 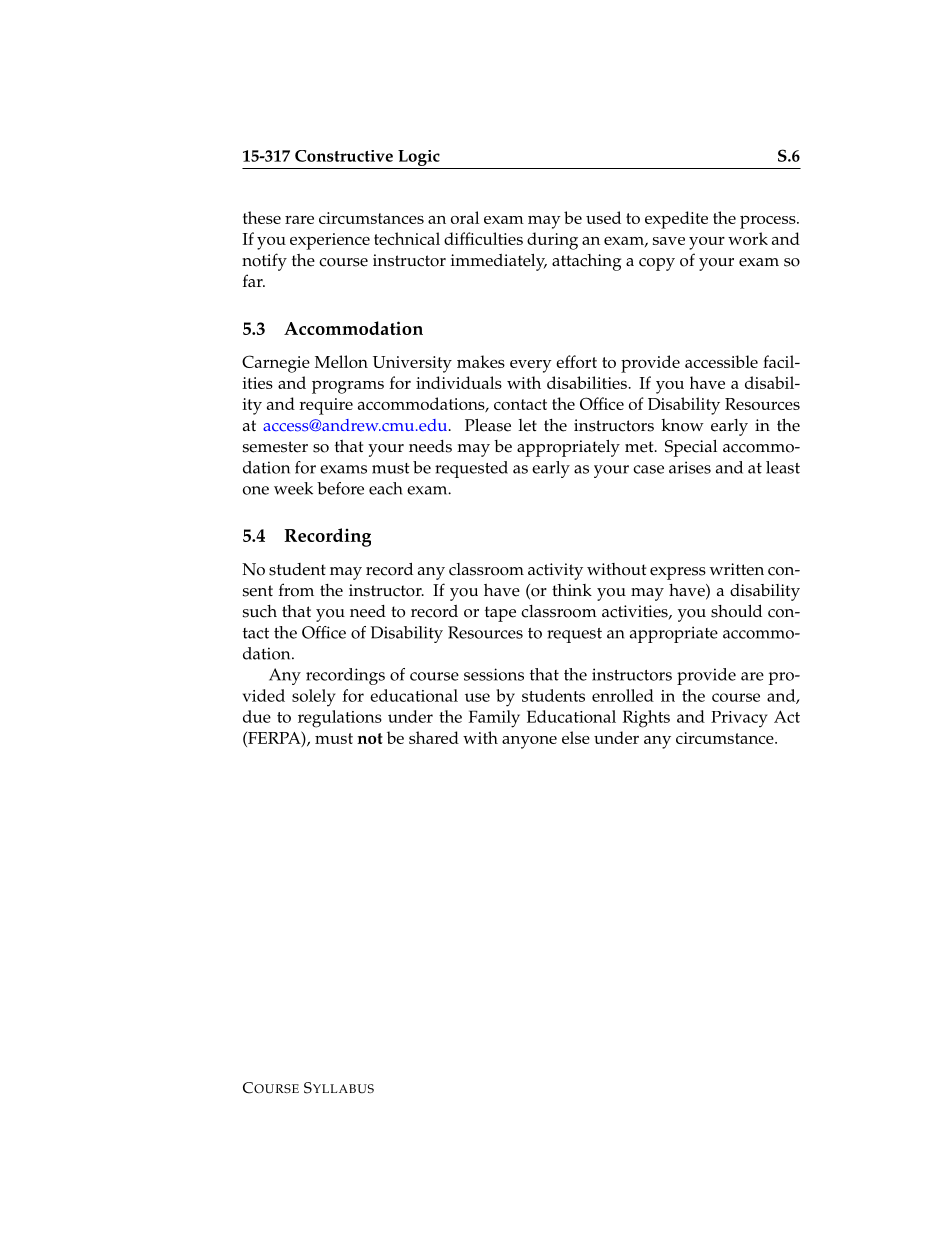 What do you see at coordinates (676, 220) in the screenshot?
I see `expedite` at bounding box center [676, 220].
